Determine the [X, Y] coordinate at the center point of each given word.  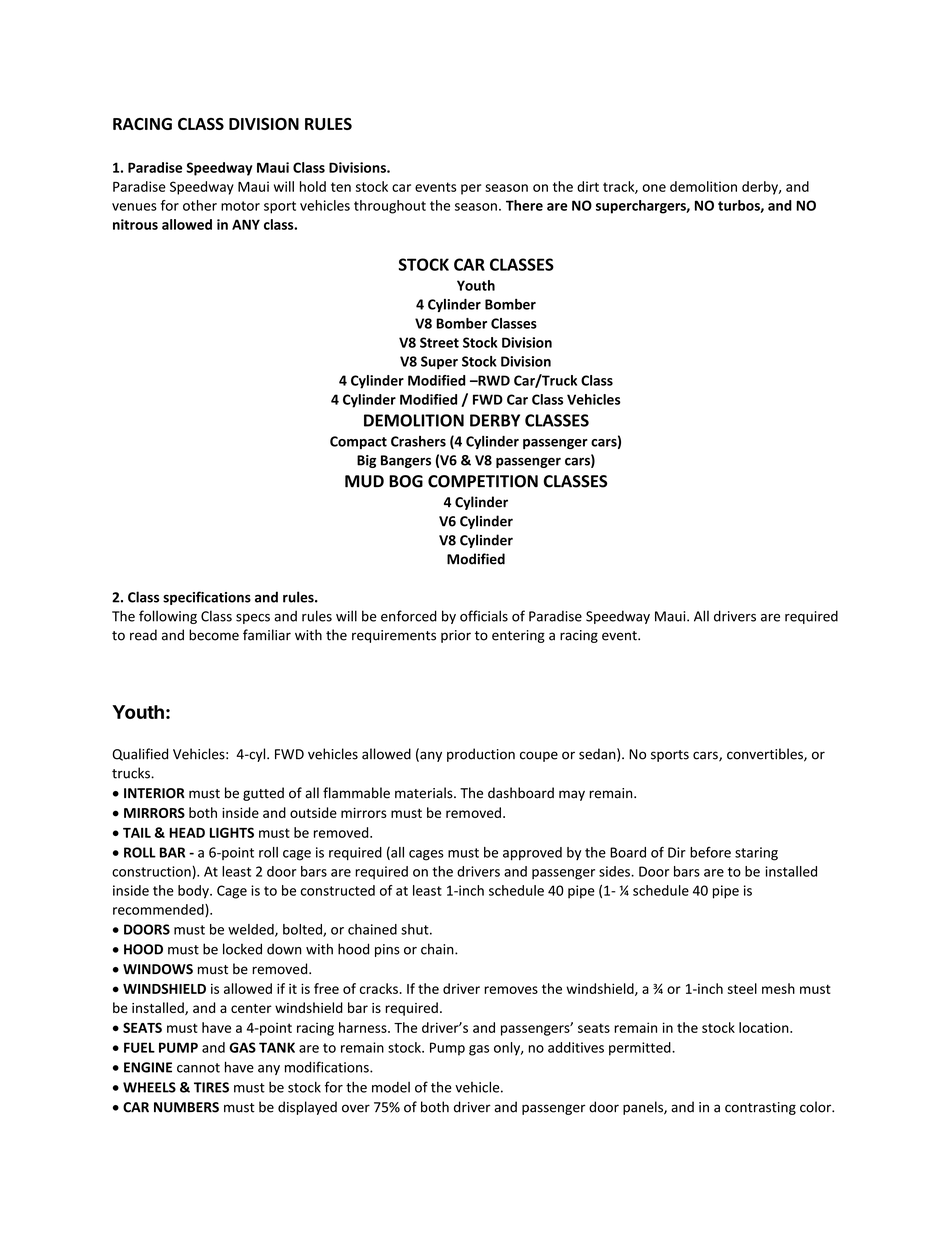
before [710, 852]
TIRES [211, 1087]
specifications [207, 598]
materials [425, 793]
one [654, 188]
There [524, 205]
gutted [263, 794]
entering [518, 636]
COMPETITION [483, 481]
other [200, 205]
